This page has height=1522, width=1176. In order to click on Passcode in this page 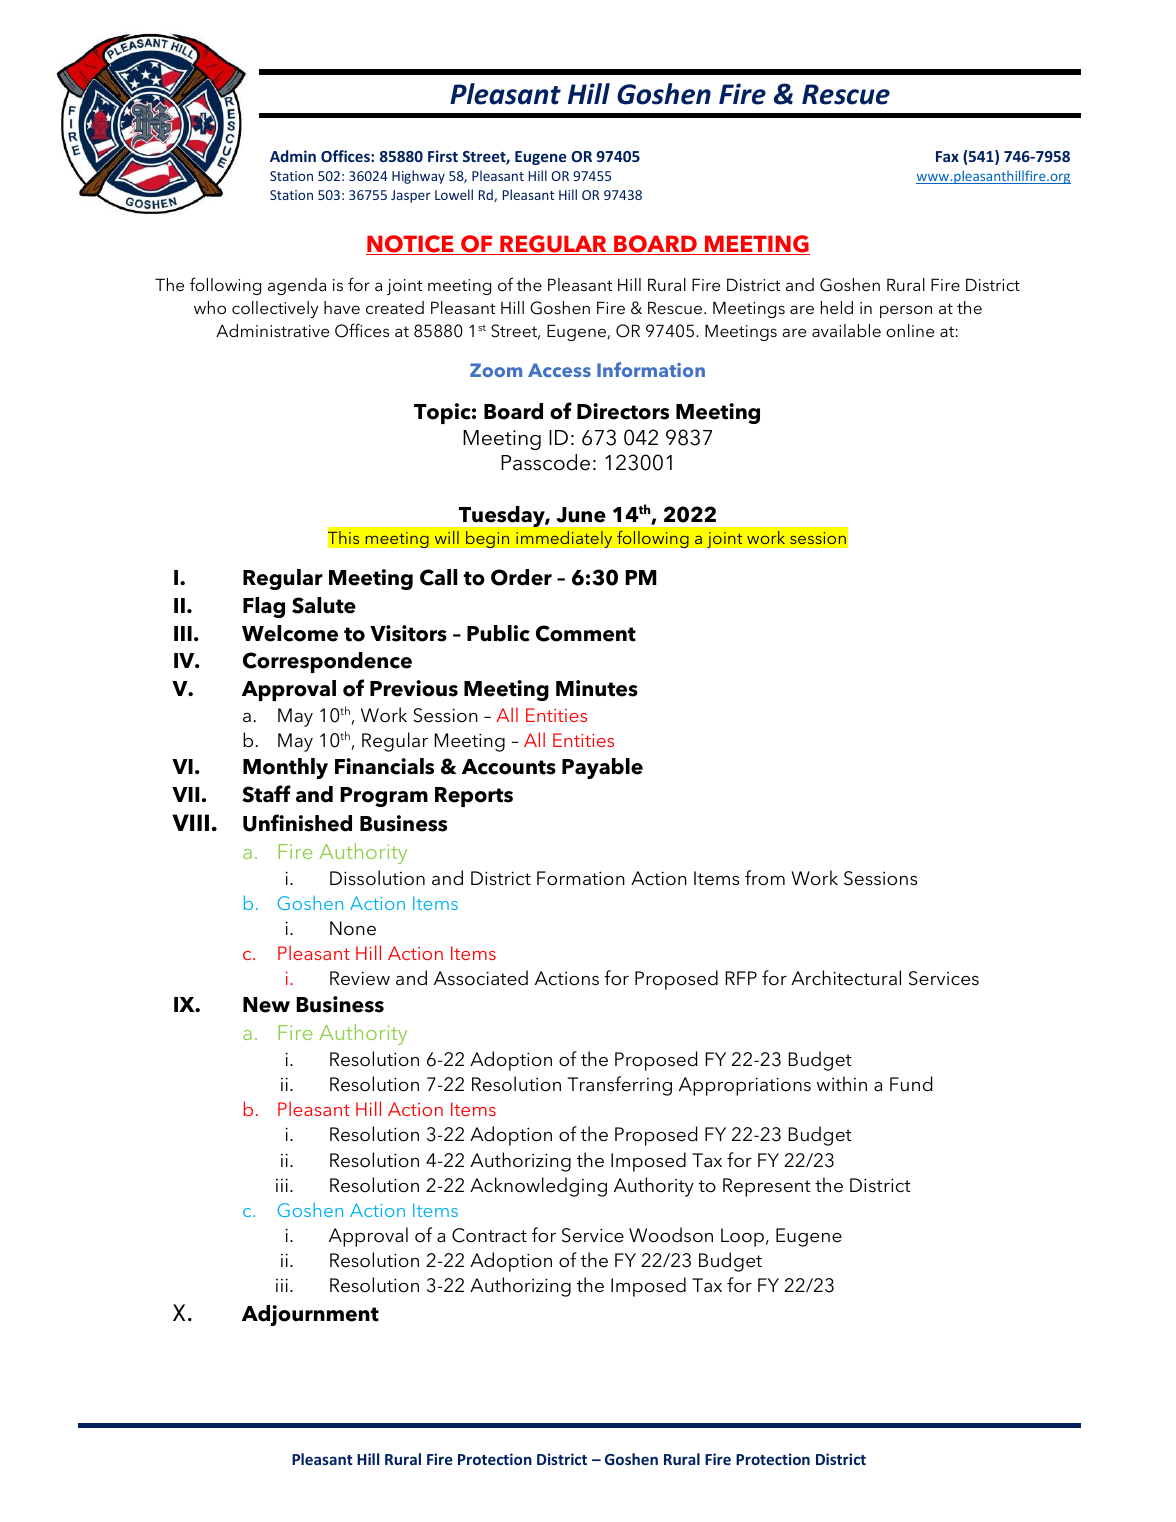, I will do `click(545, 462)`.
